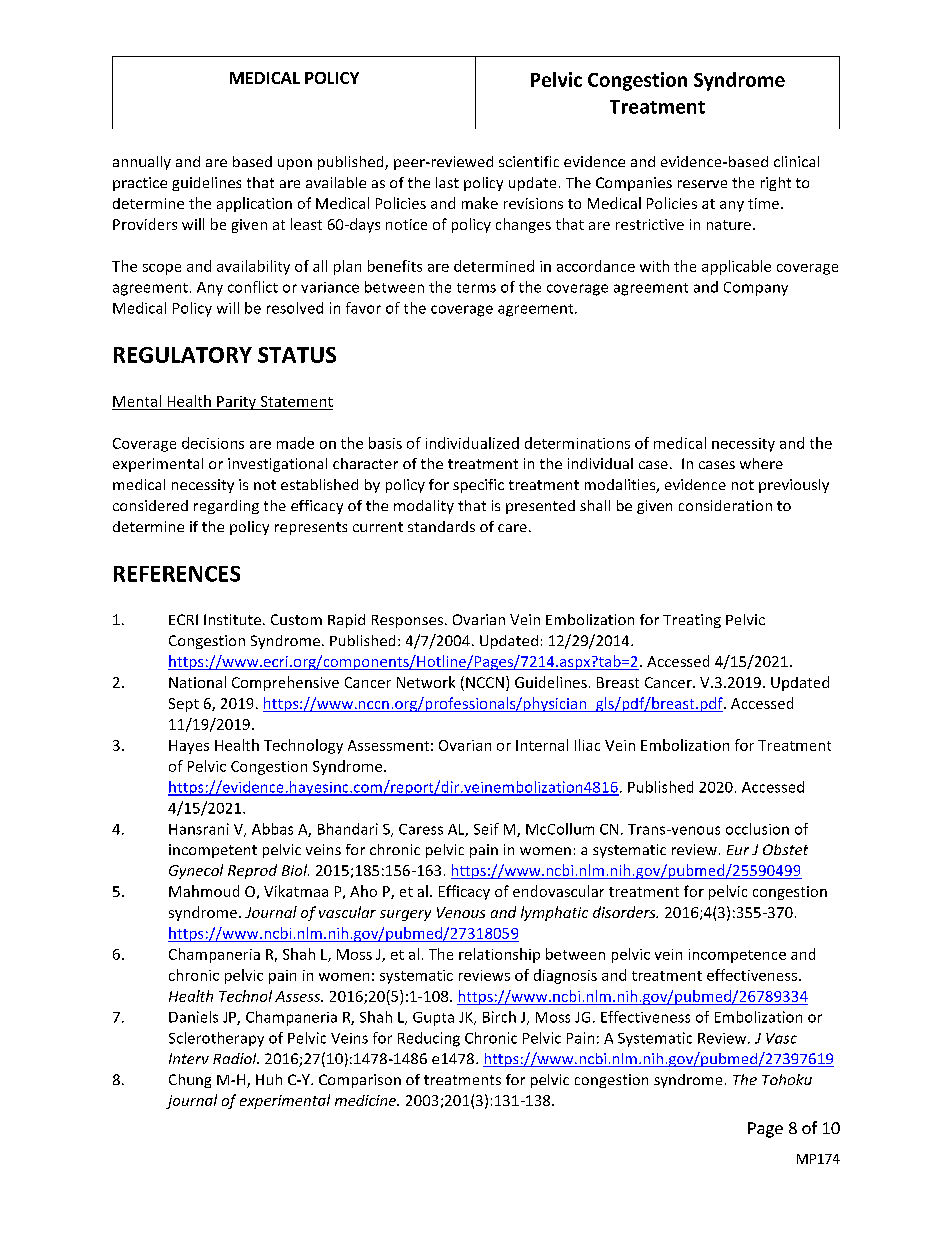  What do you see at coordinates (478, 486) in the page?
I see `specific` at bounding box center [478, 486].
